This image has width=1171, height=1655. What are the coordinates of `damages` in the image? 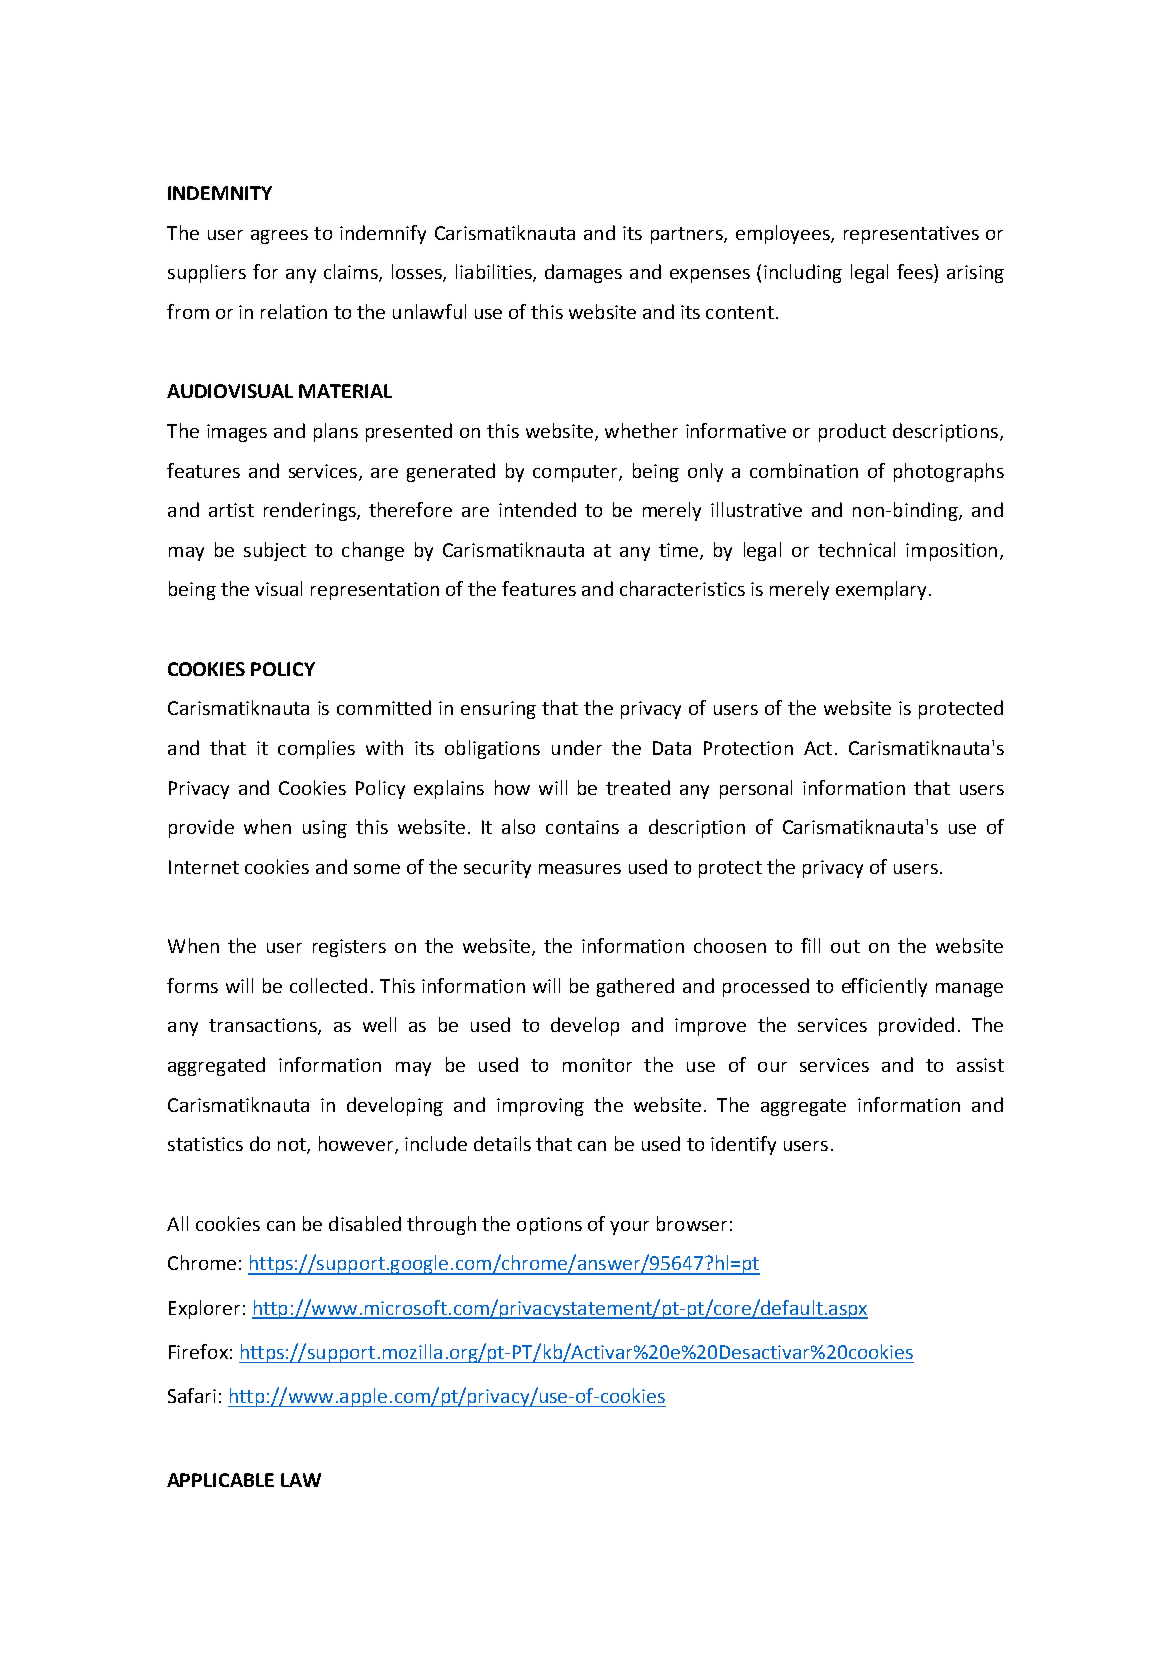 It's located at (583, 273).
